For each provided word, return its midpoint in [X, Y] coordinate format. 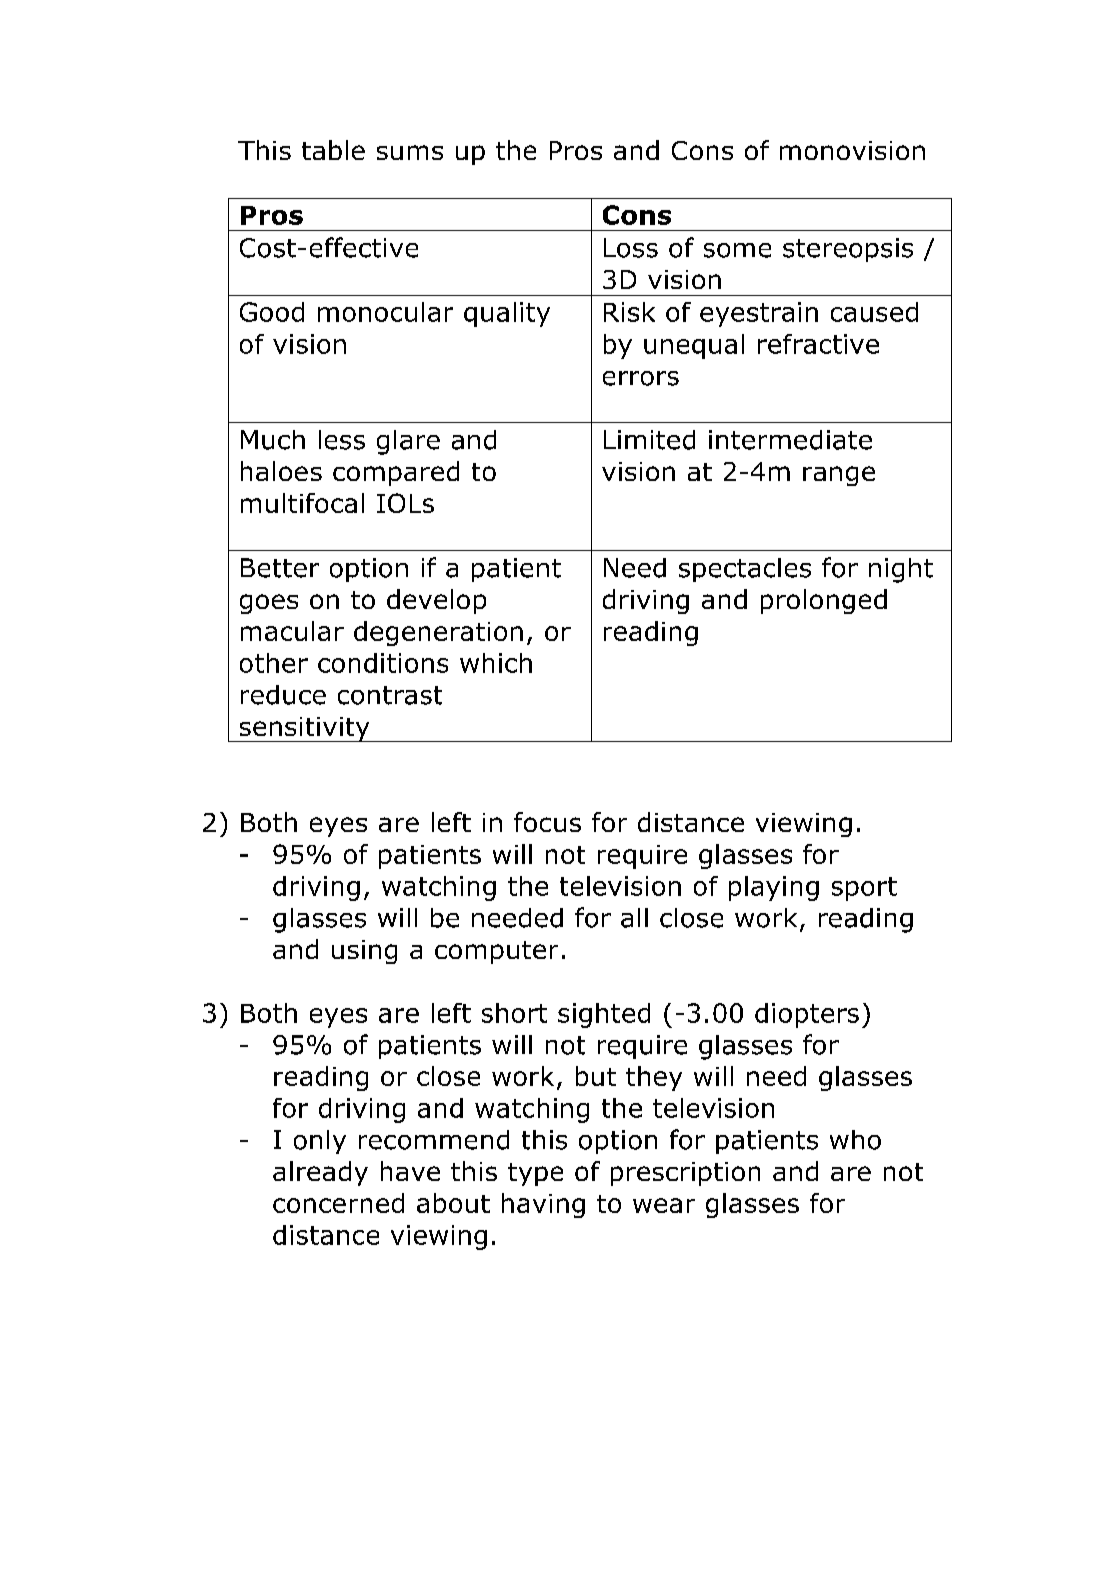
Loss [631, 248]
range [839, 476]
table [333, 150]
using [364, 952]
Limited [649, 440]
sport [864, 889]
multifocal [302, 503]
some [737, 250]
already [320, 1173]
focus [547, 822]
